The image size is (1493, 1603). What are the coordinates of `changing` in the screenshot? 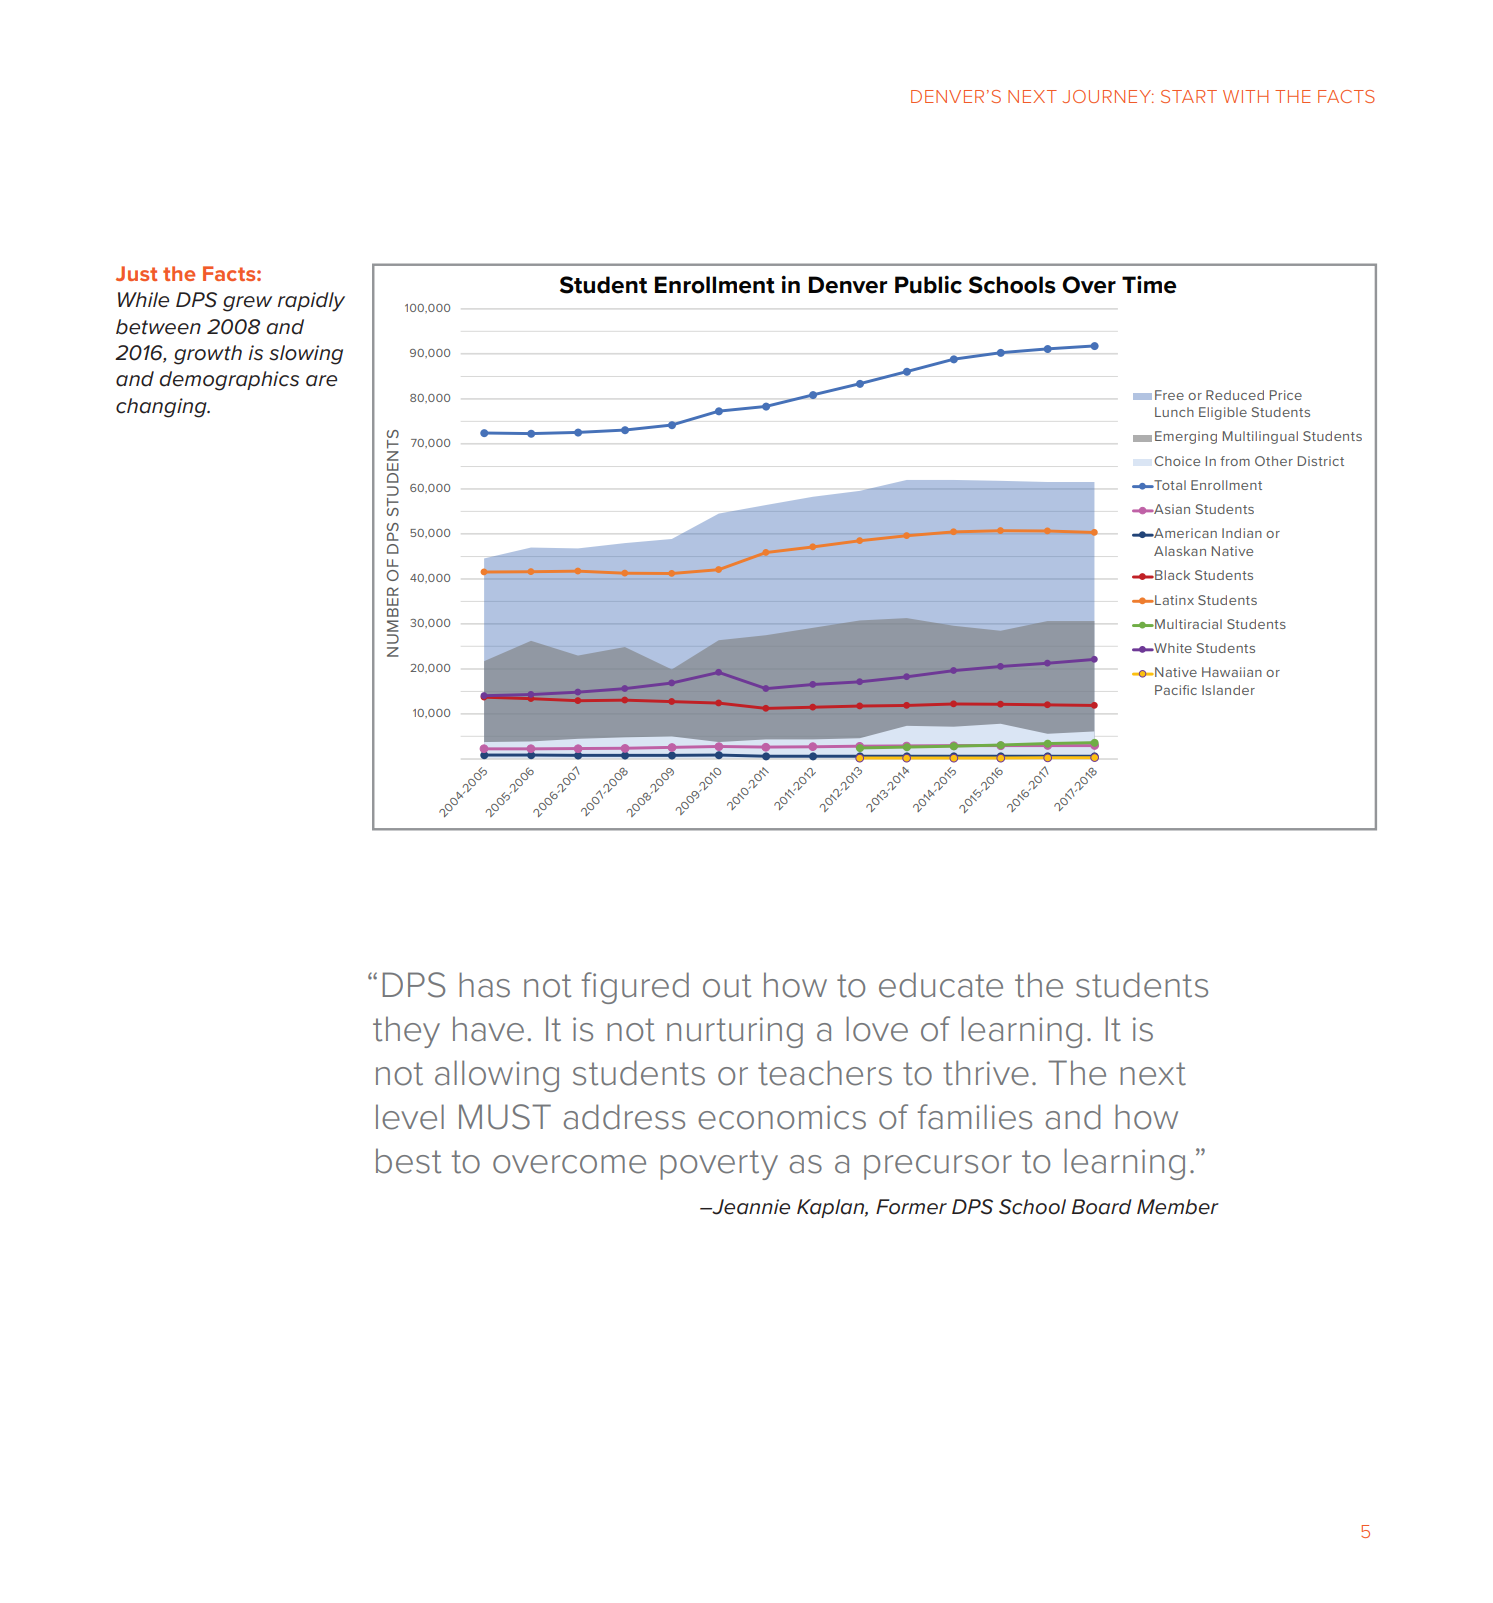 It's located at (162, 408).
